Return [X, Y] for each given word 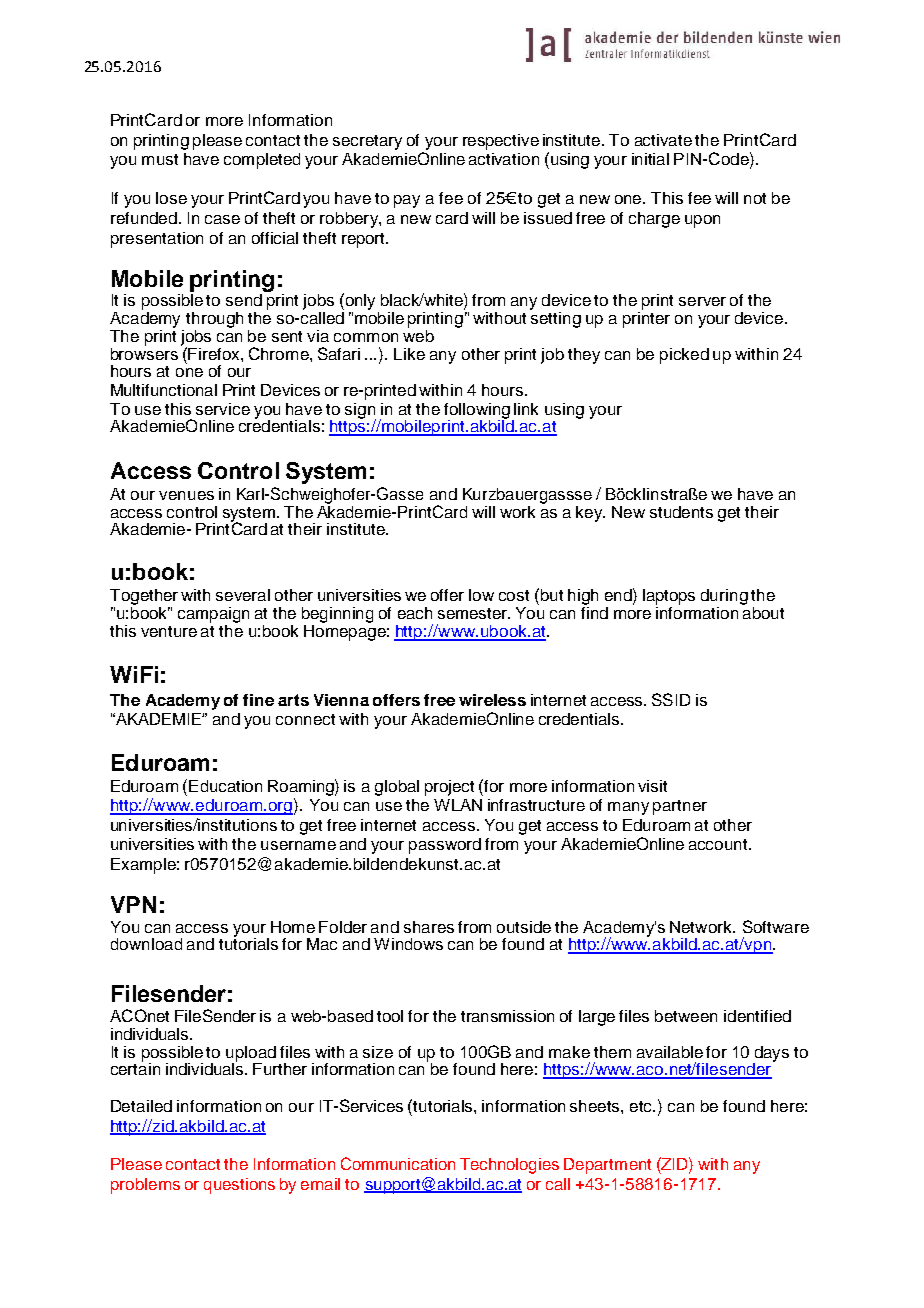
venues [186, 495]
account [719, 844]
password [445, 846]
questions [239, 1186]
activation [504, 159]
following [477, 412]
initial [650, 159]
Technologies [509, 1166]
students [681, 512]
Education [225, 786]
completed [262, 161]
